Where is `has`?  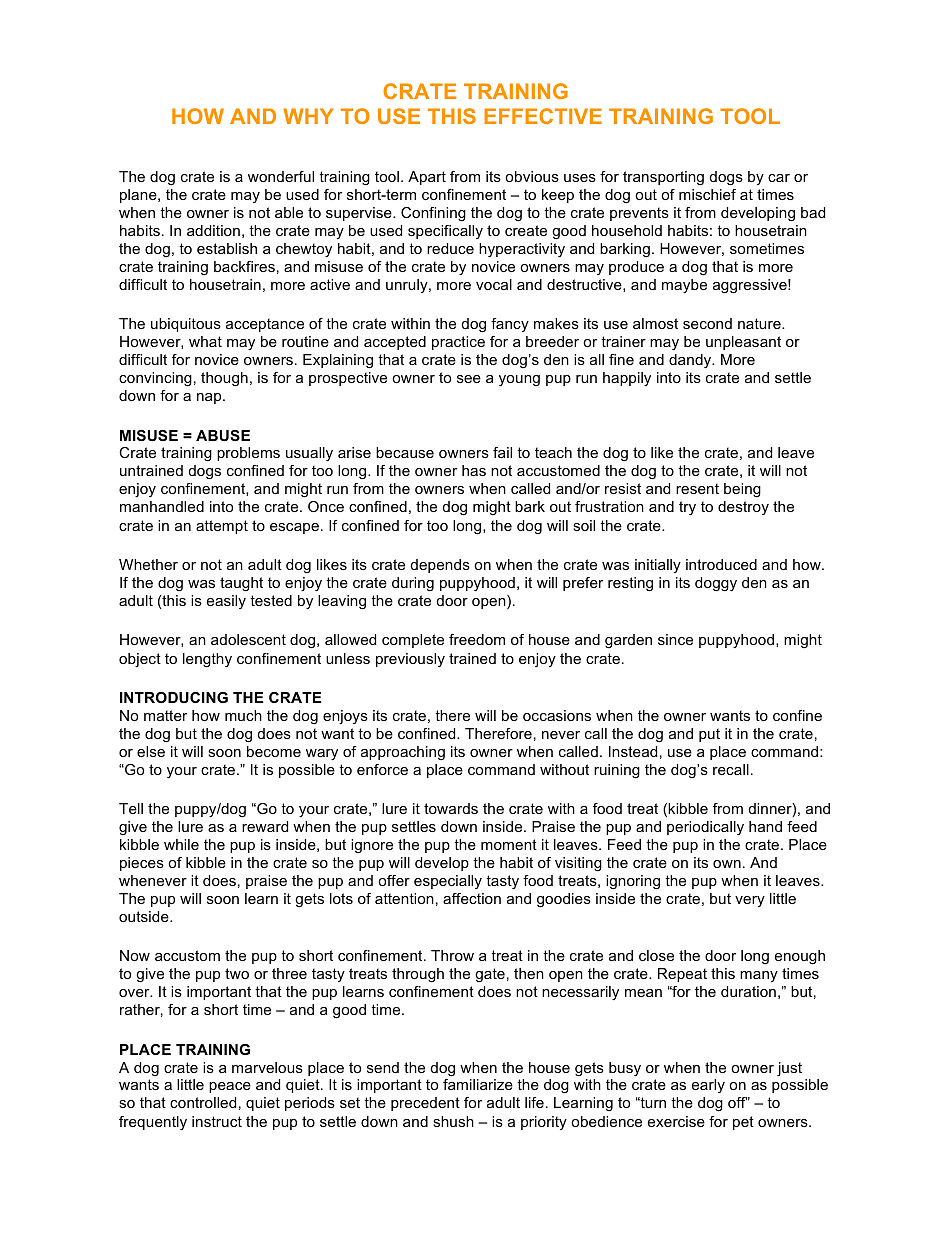 has is located at coordinates (474, 470).
